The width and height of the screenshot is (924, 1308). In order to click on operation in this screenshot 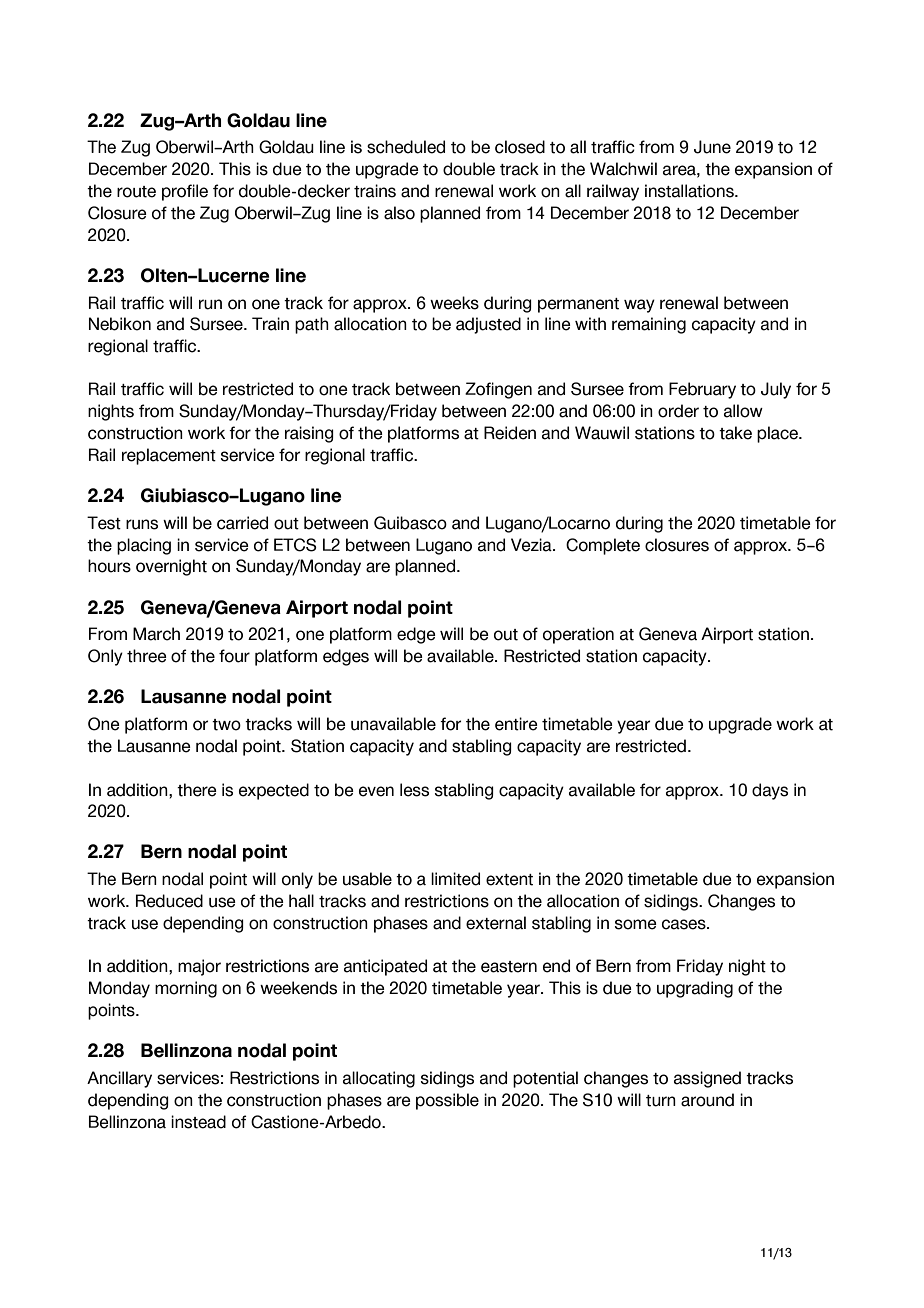, I will do `click(578, 635)`.
